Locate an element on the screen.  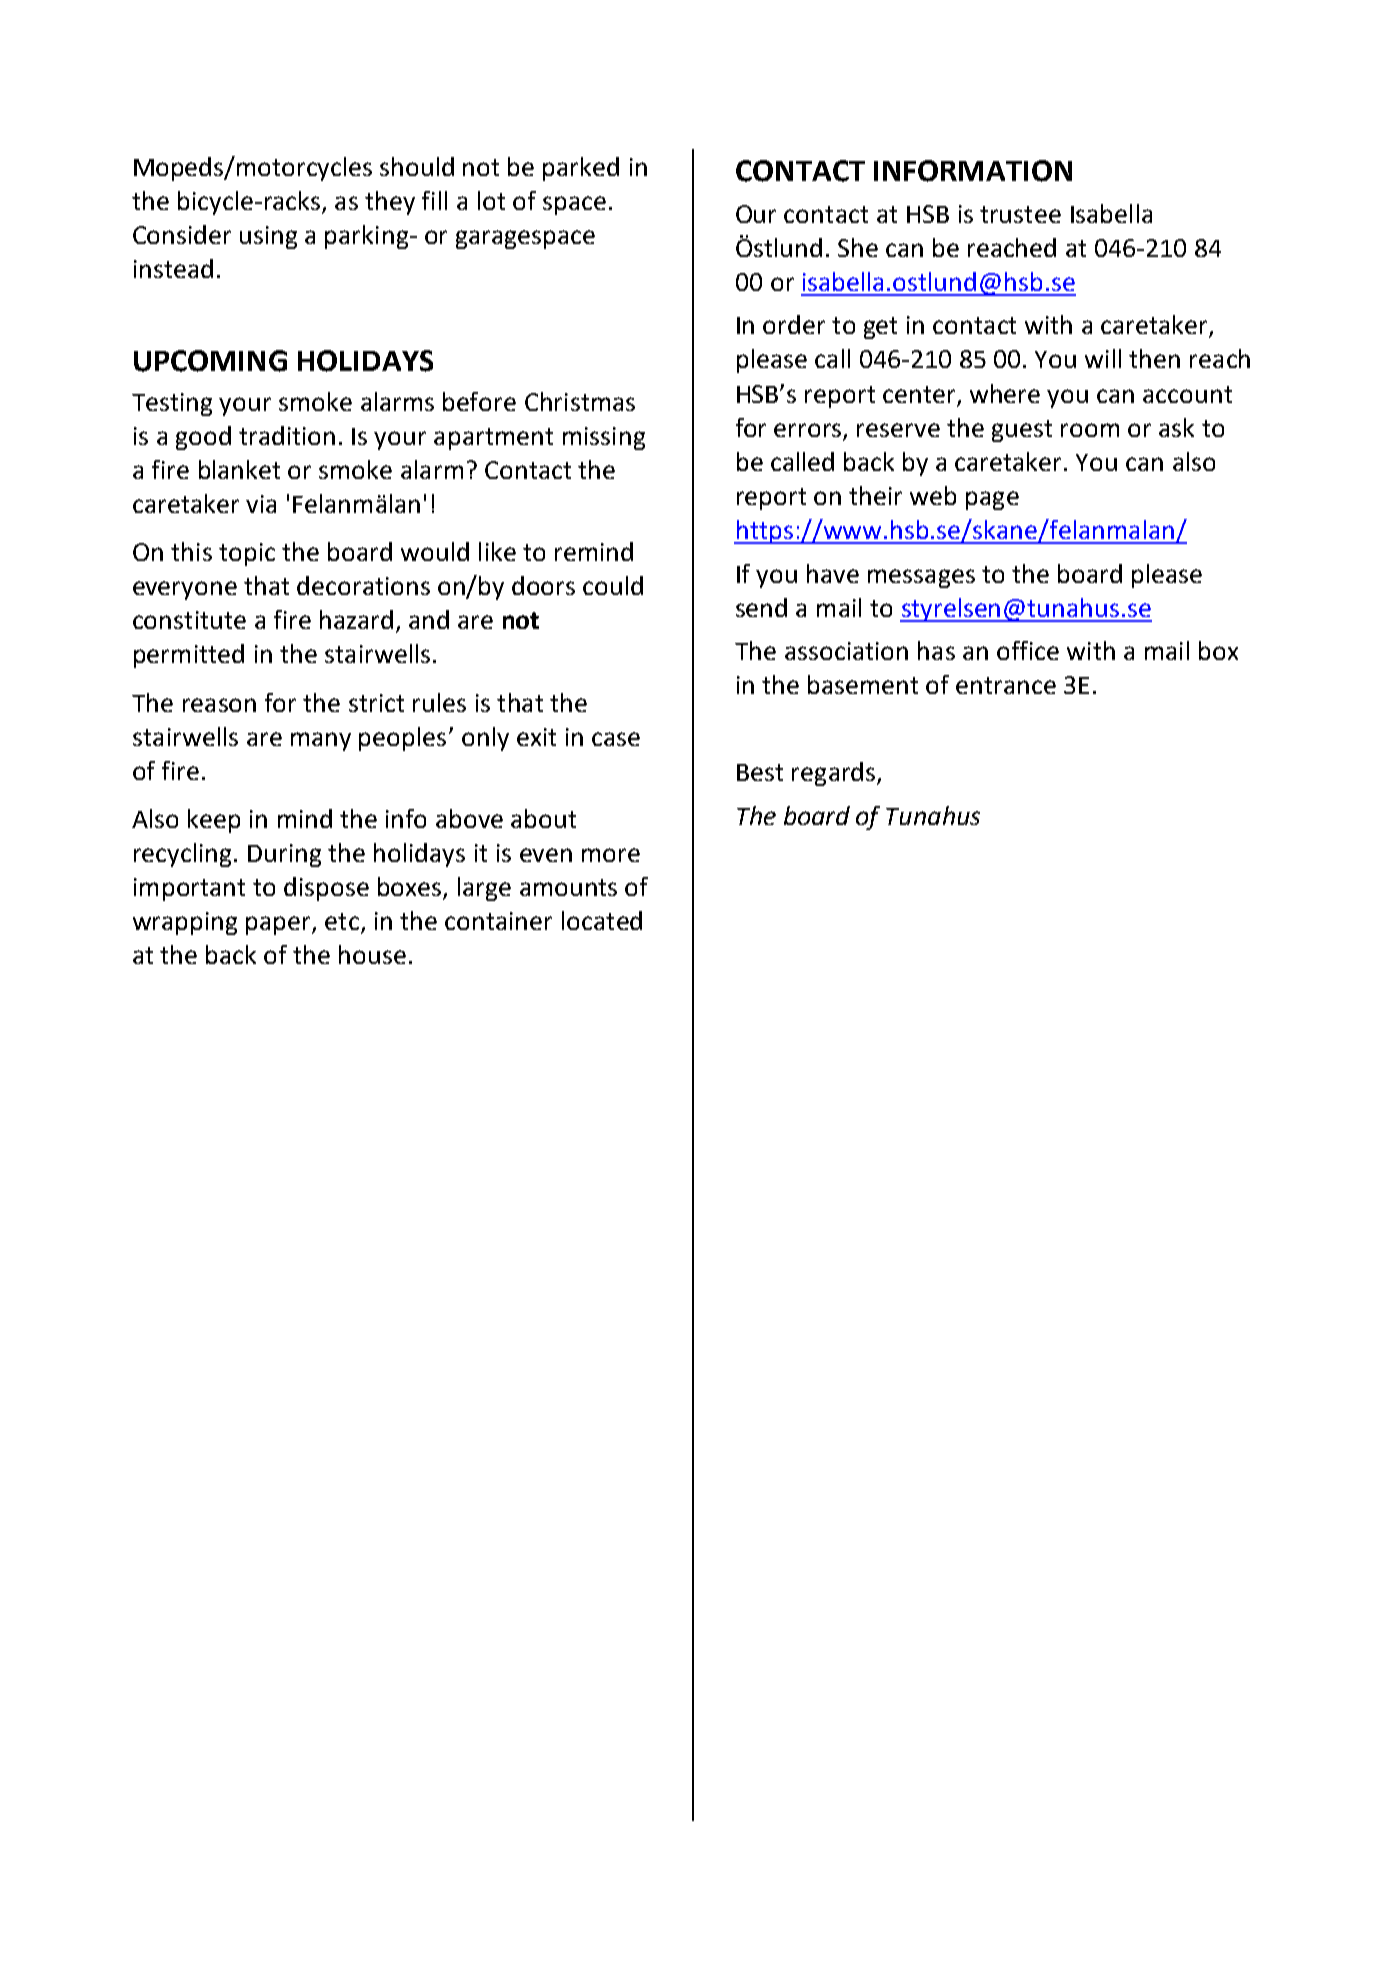
entrance is located at coordinates (1006, 685).
